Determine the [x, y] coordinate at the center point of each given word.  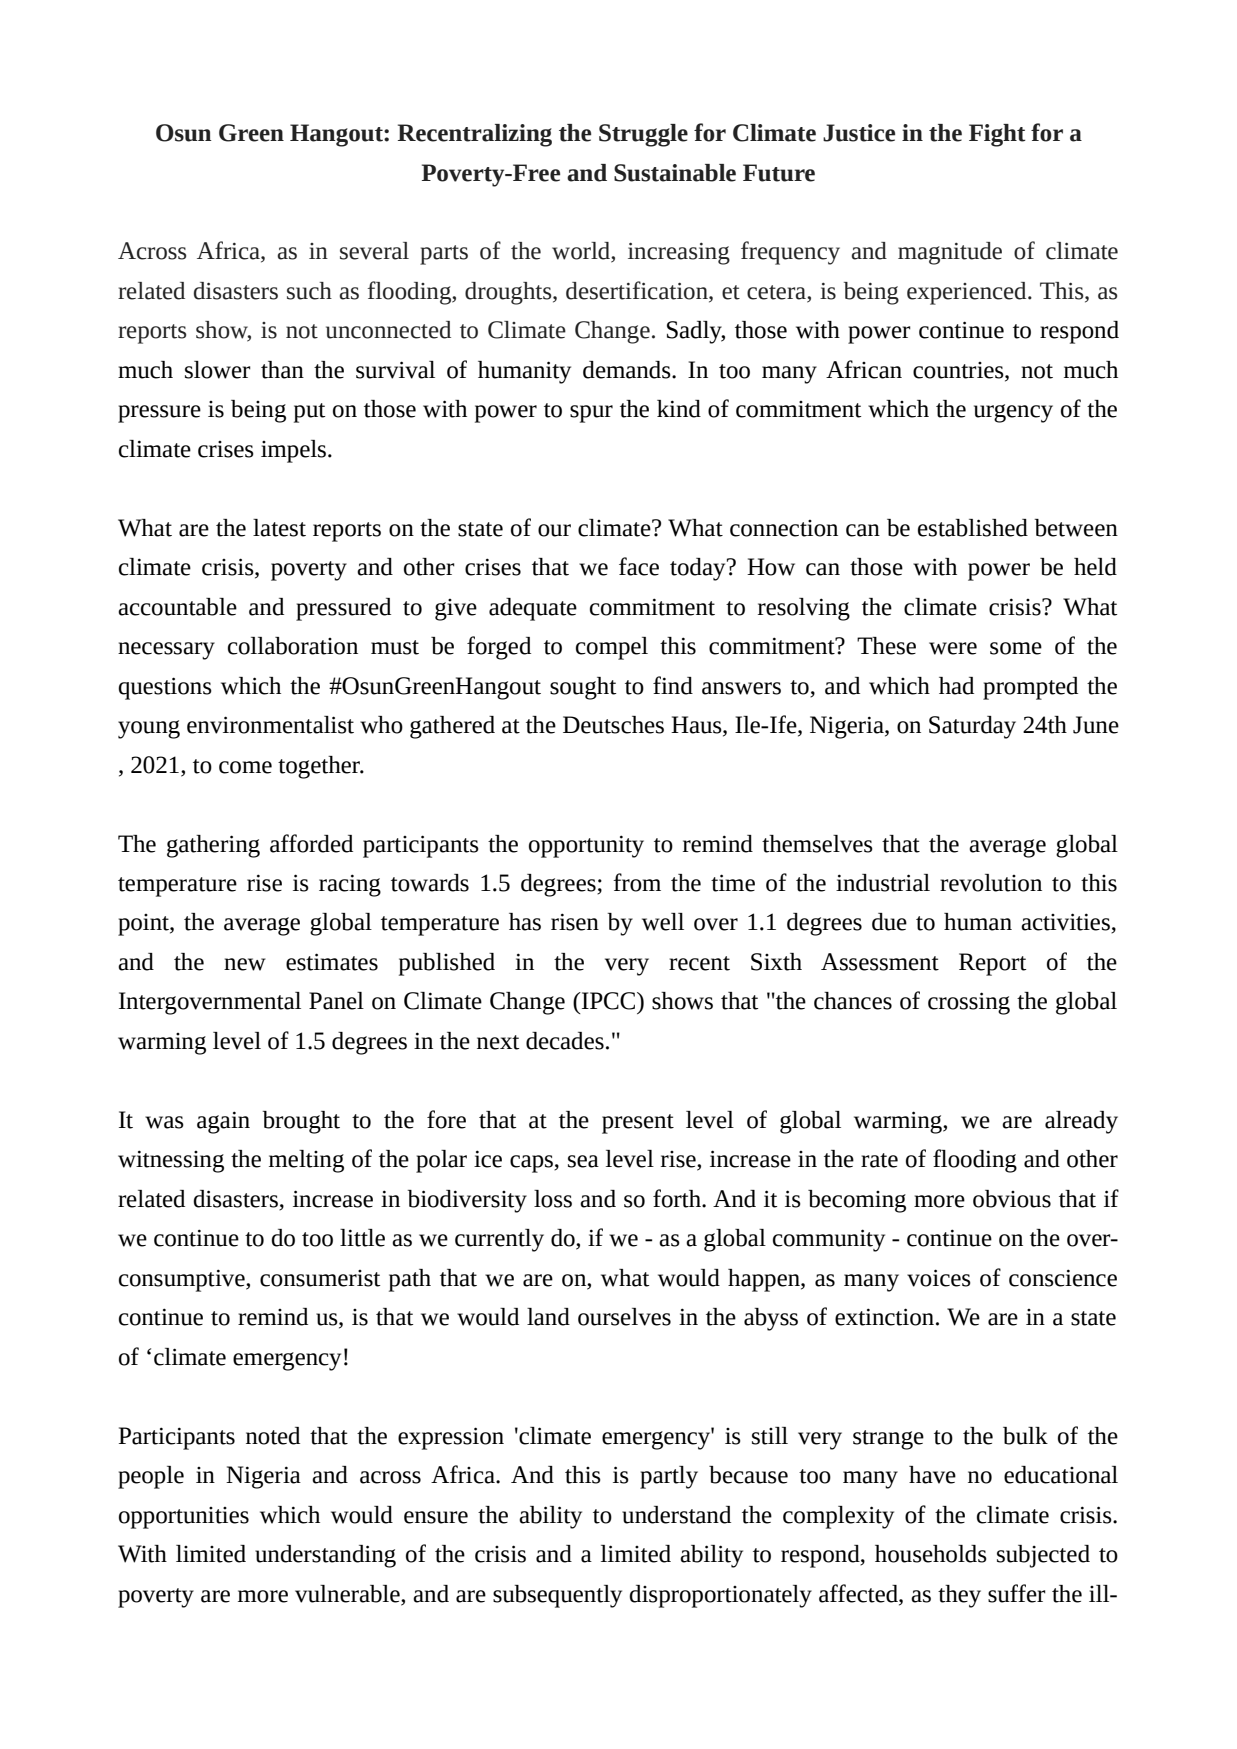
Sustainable [675, 173]
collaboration [293, 646]
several [374, 251]
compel [612, 648]
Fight [997, 135]
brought [301, 1122]
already [1081, 1122]
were [953, 648]
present [638, 1124]
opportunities [184, 1518]
